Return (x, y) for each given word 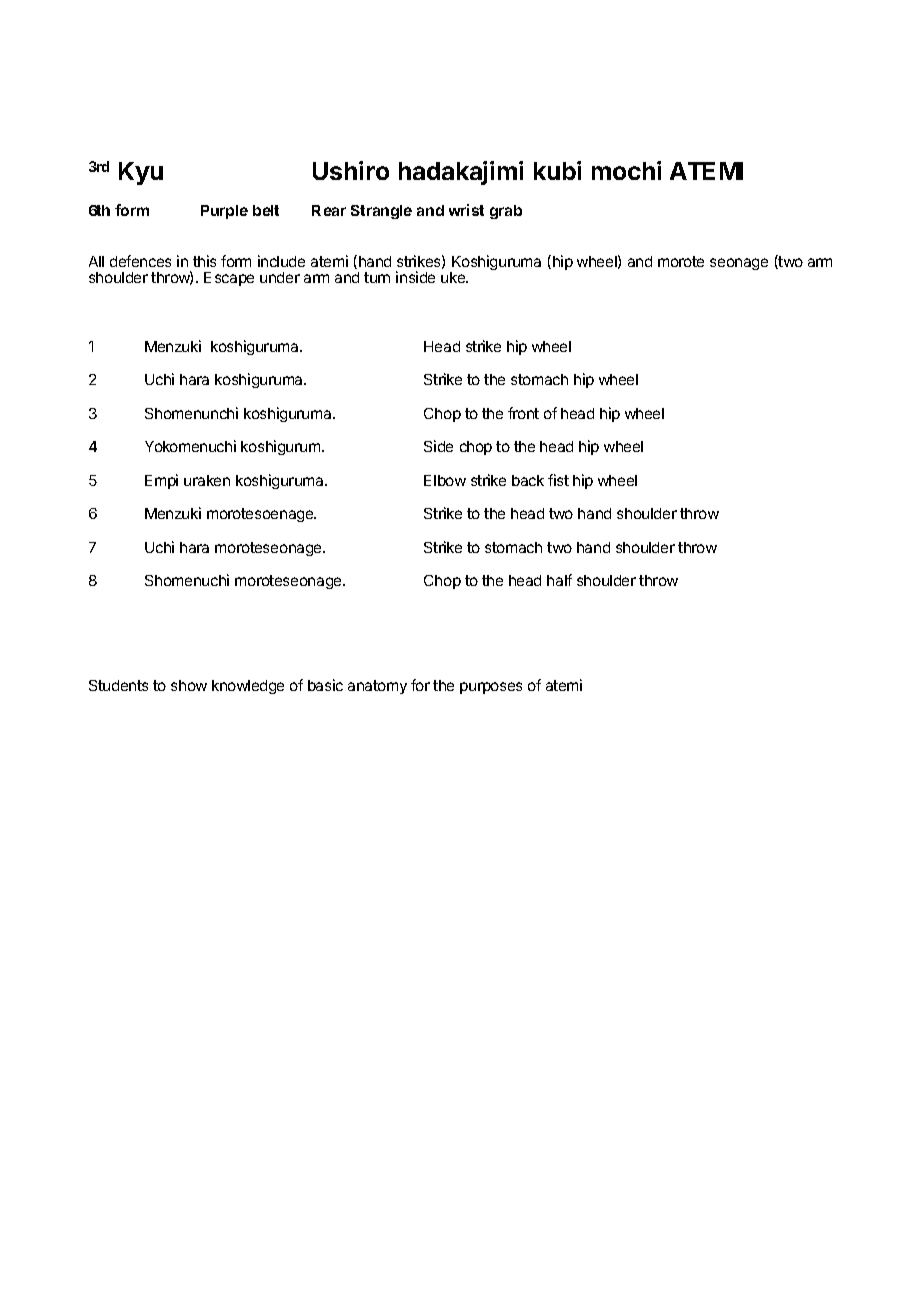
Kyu (141, 173)
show (189, 685)
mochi (626, 170)
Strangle (381, 212)
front (523, 413)
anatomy (377, 687)
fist (558, 480)
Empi (161, 481)
